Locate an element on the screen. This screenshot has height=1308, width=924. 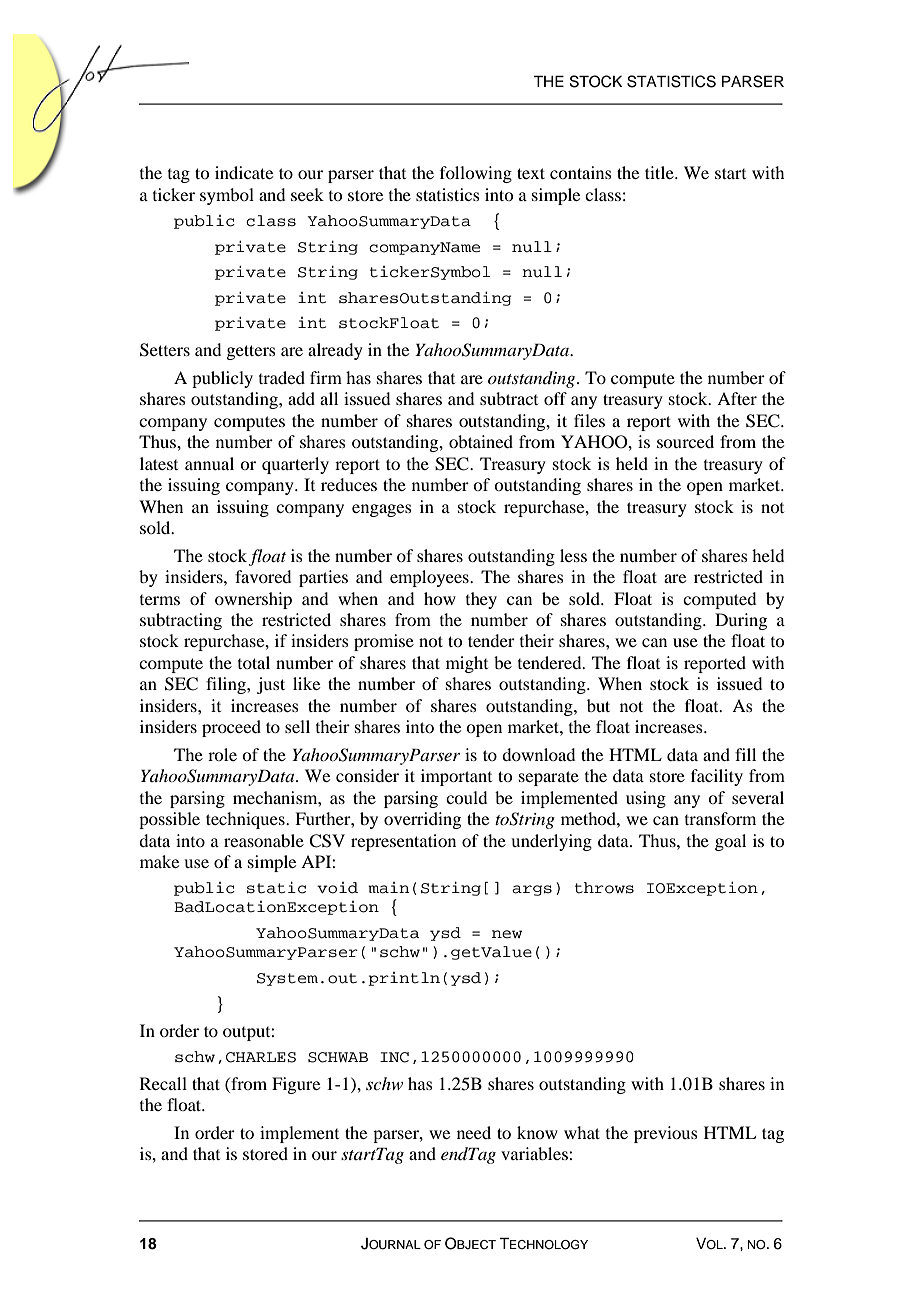
sourced is located at coordinates (685, 441).
